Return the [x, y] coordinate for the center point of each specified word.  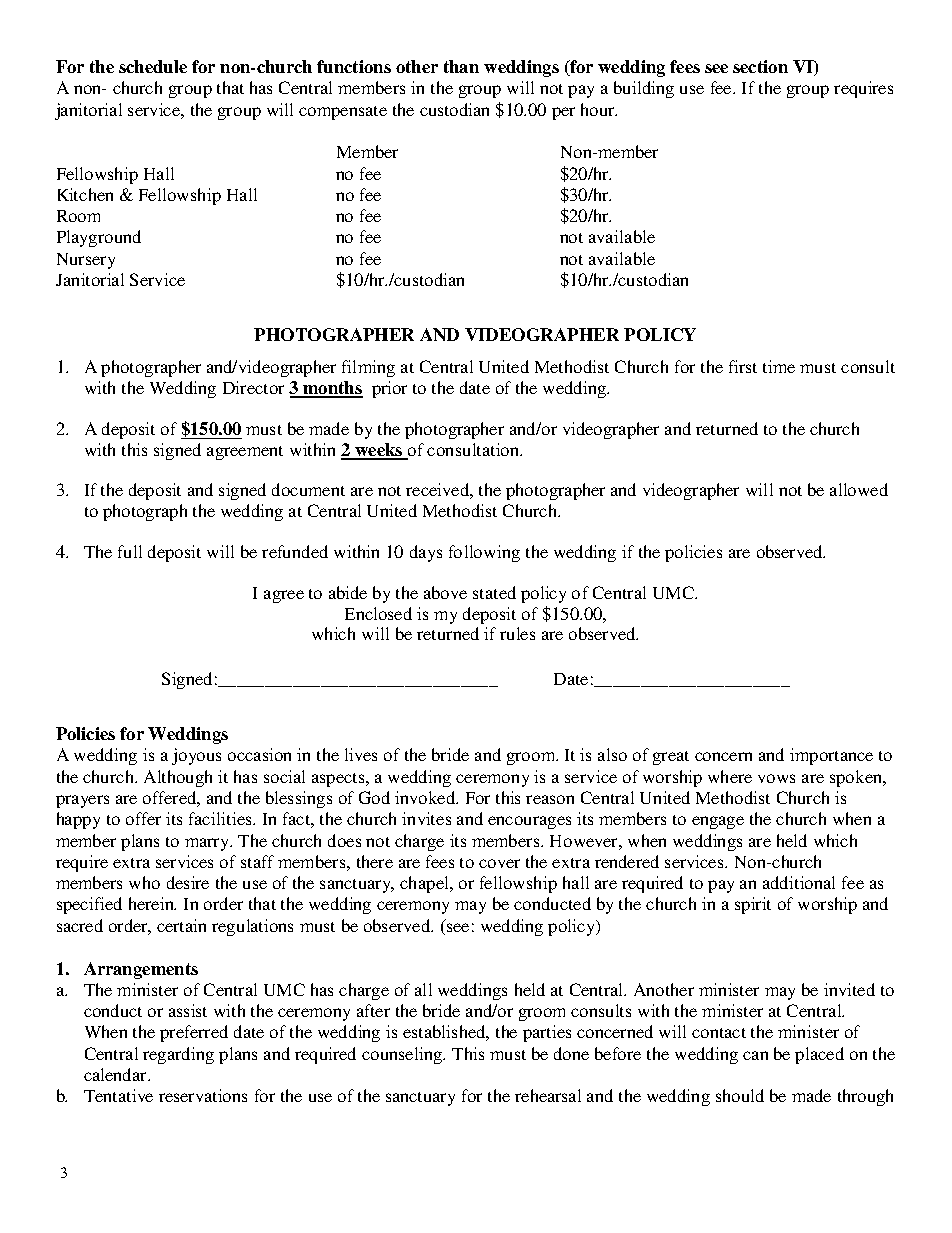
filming [368, 368]
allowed [859, 489]
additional [799, 882]
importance [831, 756]
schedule [153, 66]
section [760, 66]
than [461, 66]
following [484, 553]
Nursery [86, 261]
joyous [196, 756]
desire [188, 882]
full [130, 551]
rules [517, 633]
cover [499, 863]
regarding [178, 1055]
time [779, 366]
